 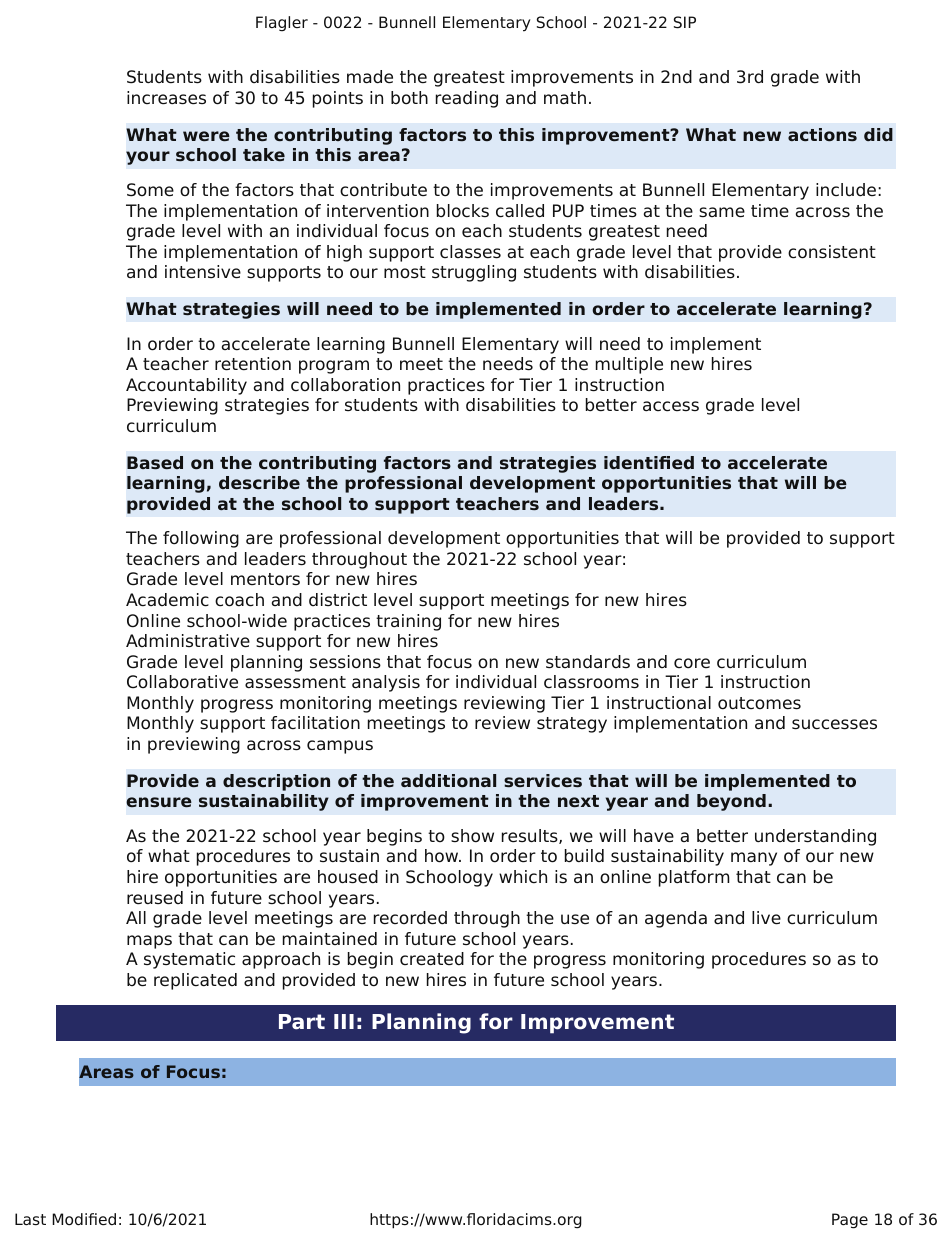 I want to click on training, so click(x=408, y=622).
